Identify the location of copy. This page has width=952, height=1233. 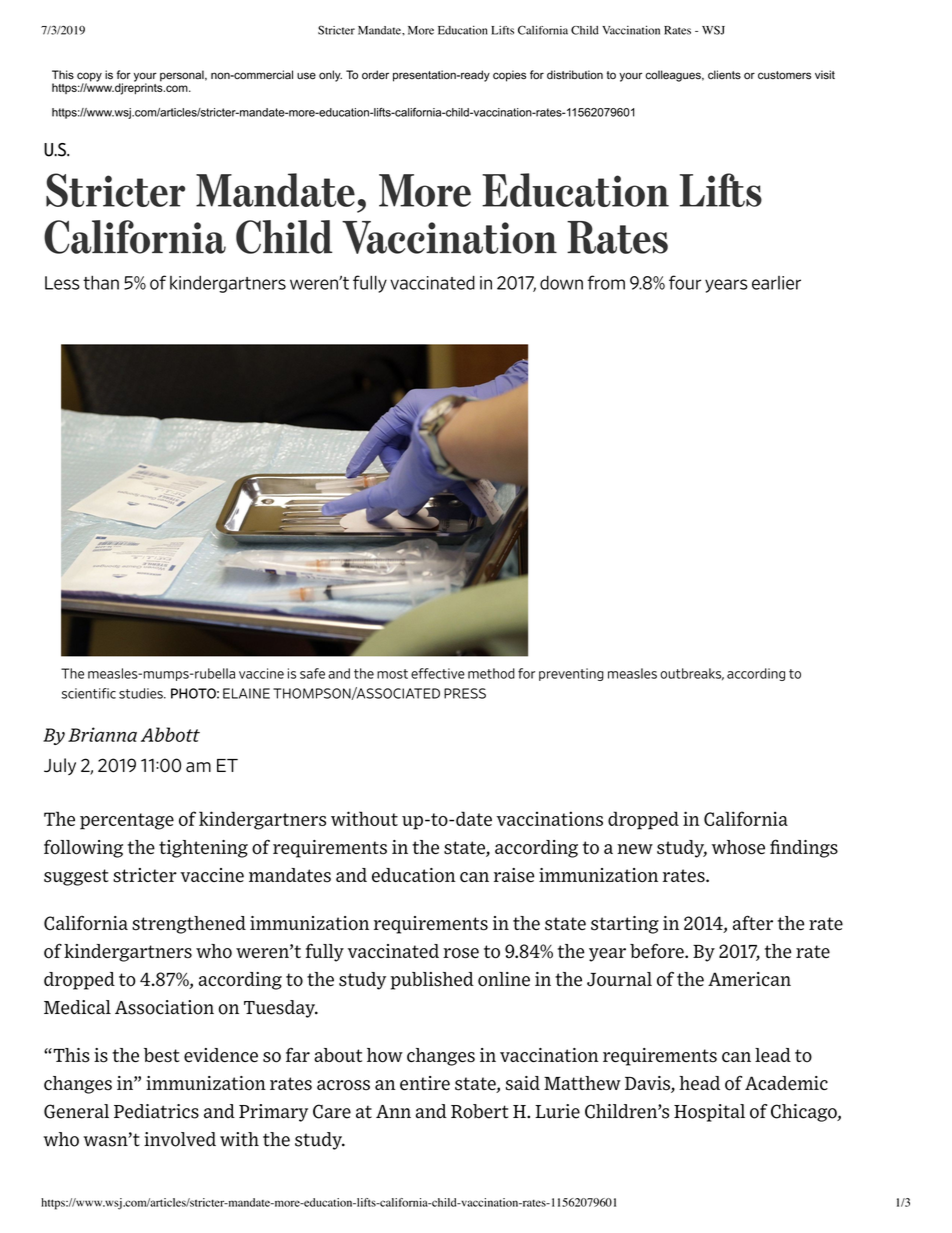
(89, 78).
